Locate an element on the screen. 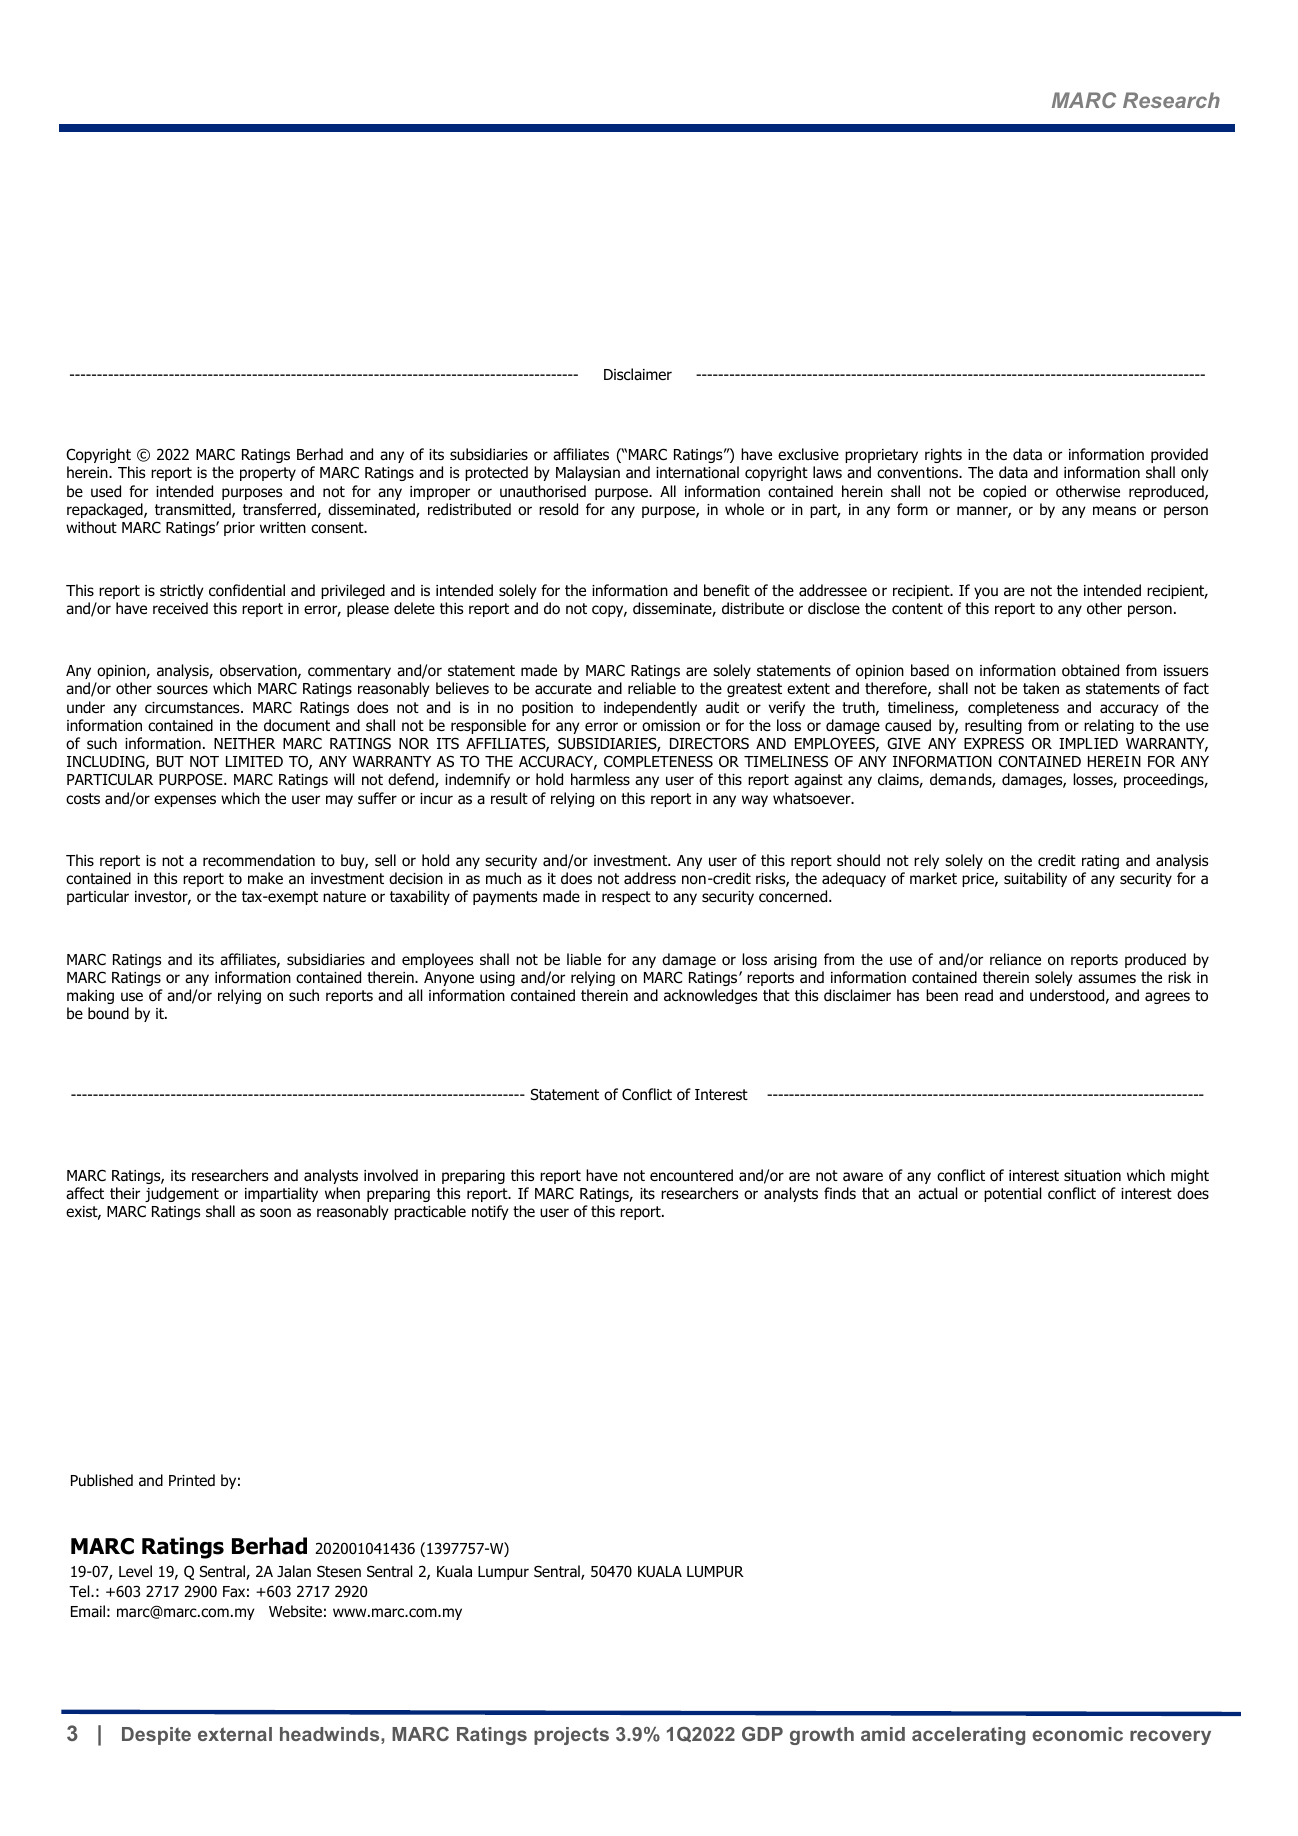 This screenshot has height=1836, width=1298. Malaysian is located at coordinates (588, 473).
